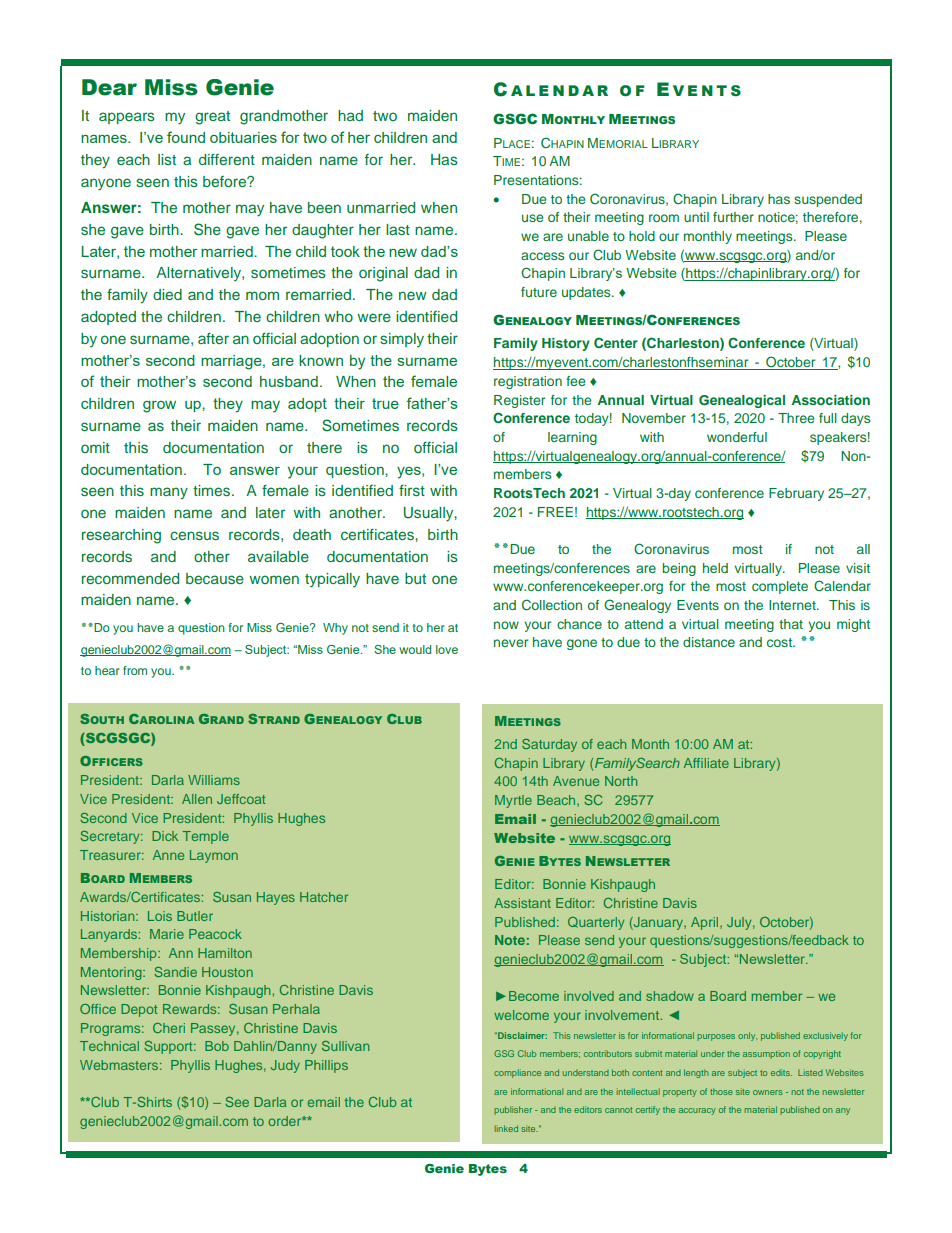 The height and width of the document is (1233, 952). I want to click on Affiliate, so click(706, 763).
